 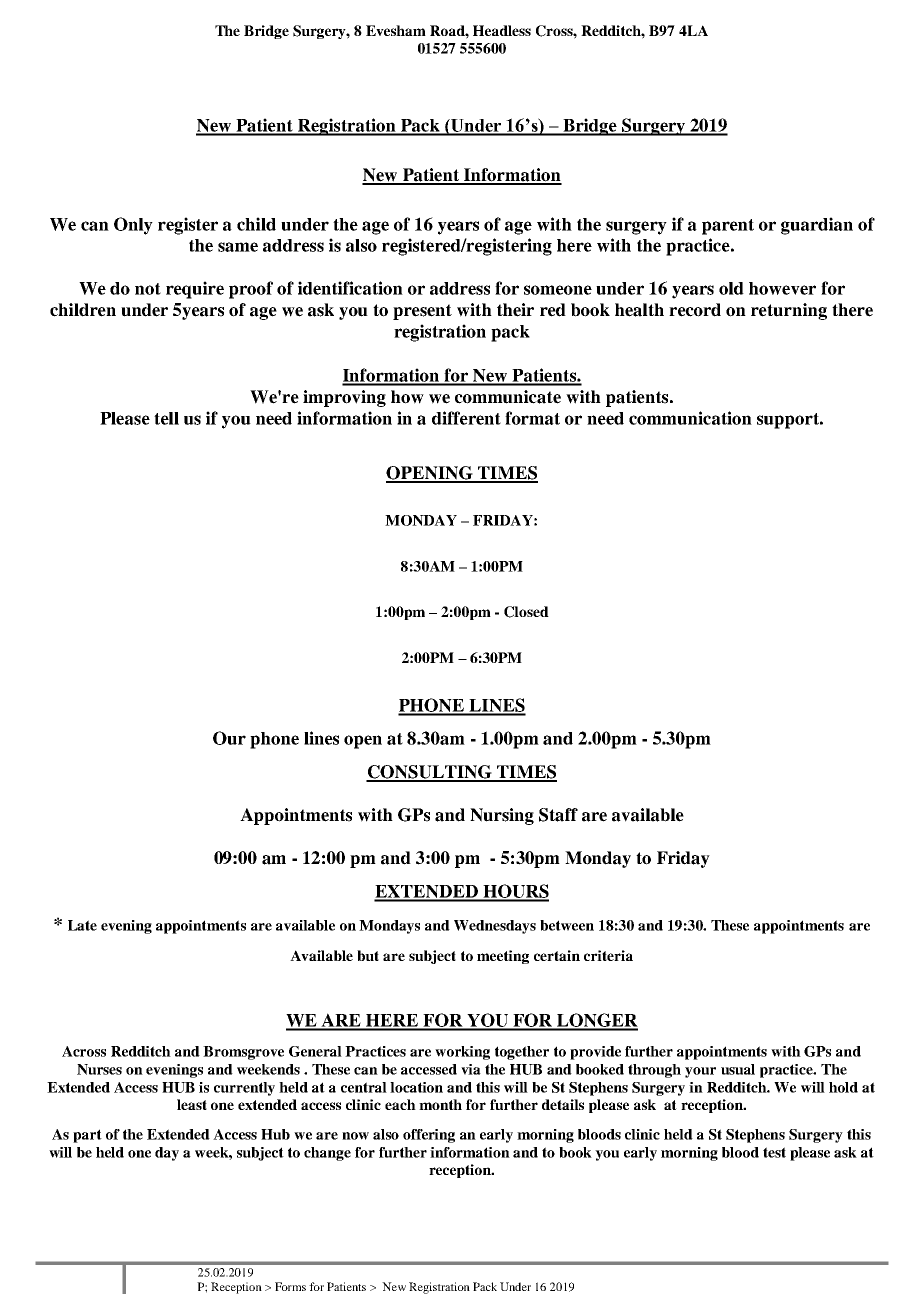 What do you see at coordinates (502, 30) in the screenshot?
I see `Headless` at bounding box center [502, 30].
